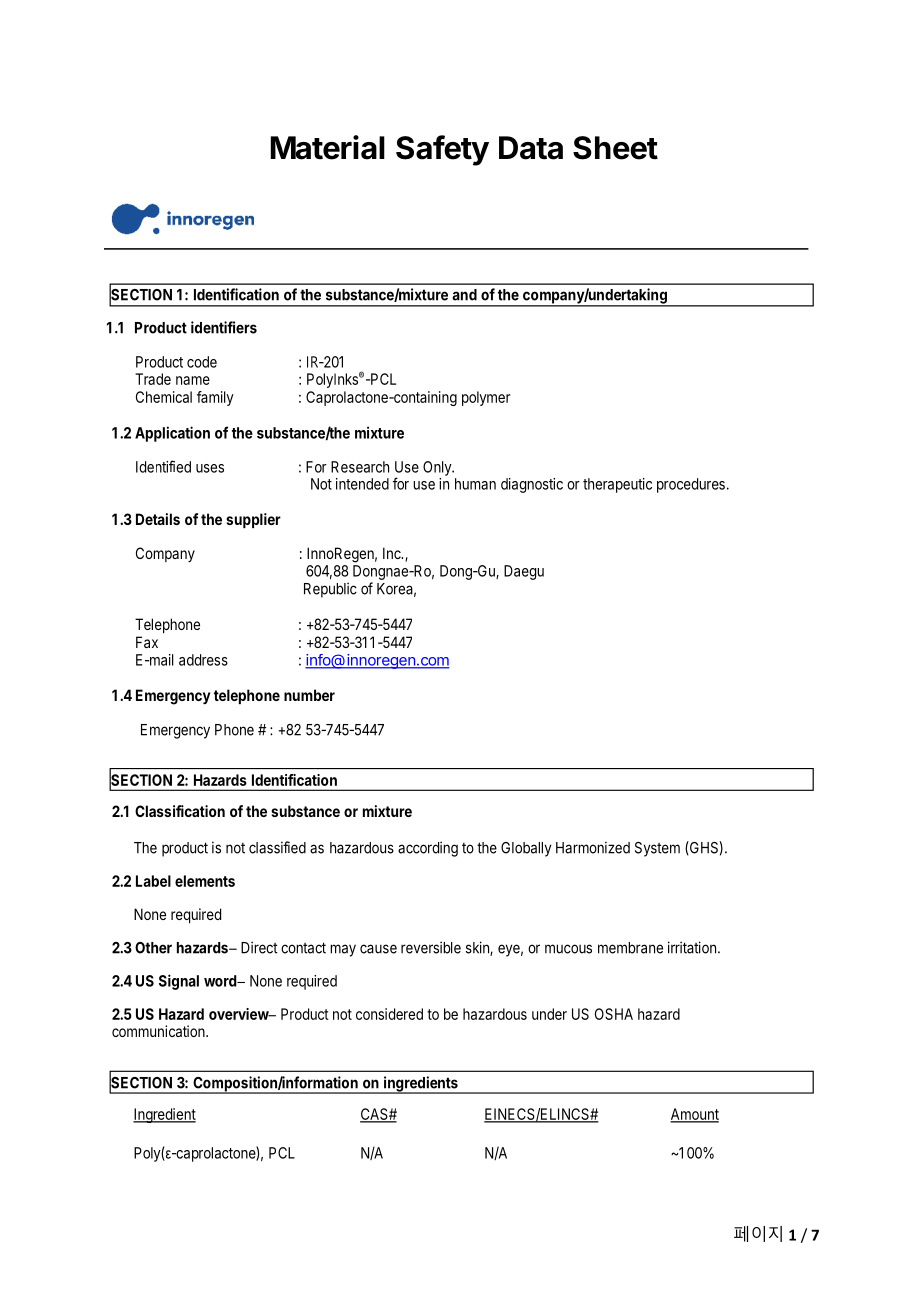 Image resolution: width=924 pixels, height=1307 pixels. Describe the element at coordinates (330, 590) in the page. I see `Republic` at that location.
